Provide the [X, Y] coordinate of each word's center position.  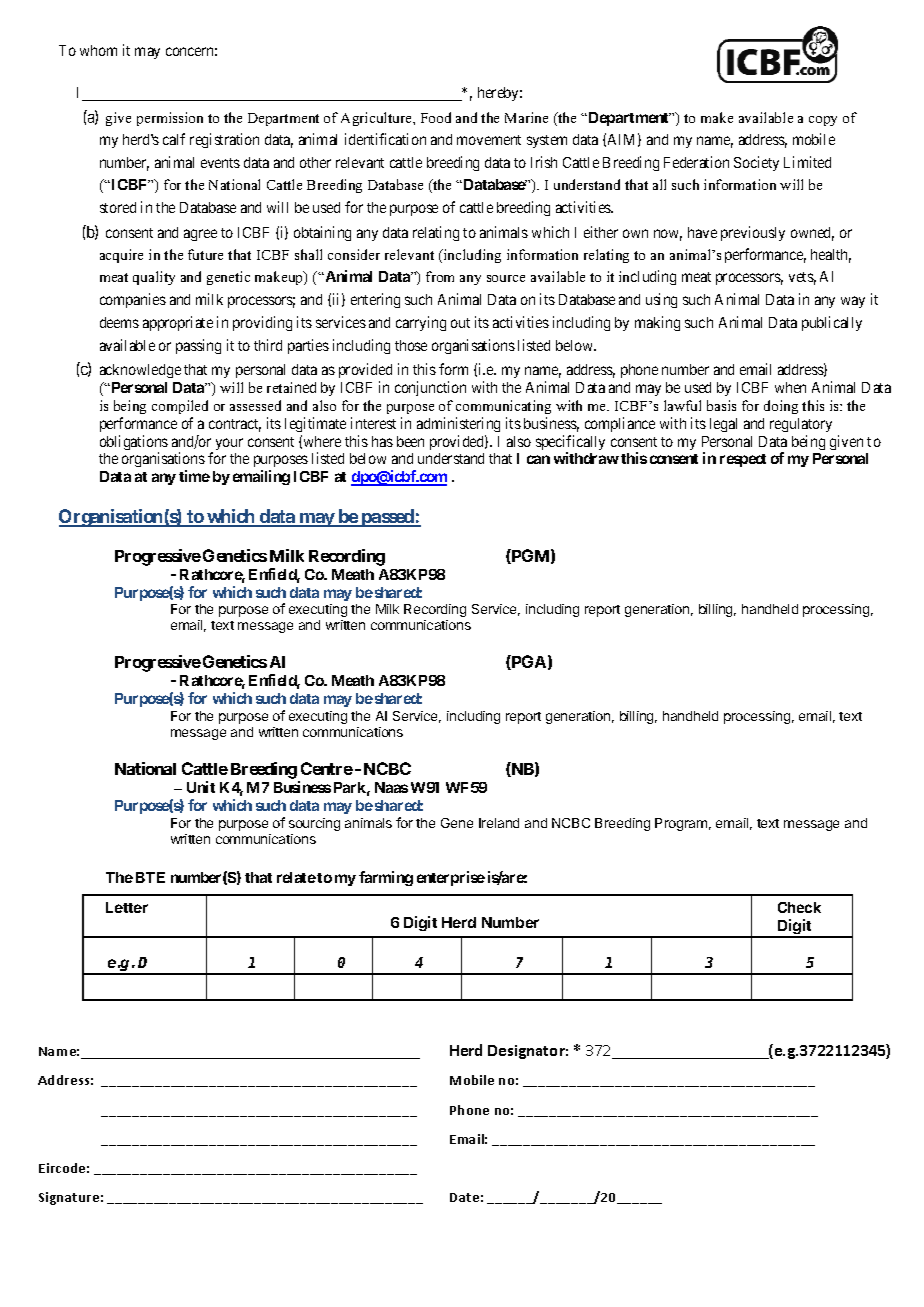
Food [436, 117]
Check [799, 907]
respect [743, 460]
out [460, 323]
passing [198, 346]
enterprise [451, 878]
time [194, 476]
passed [387, 518]
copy [823, 121]
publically [832, 323]
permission [170, 119]
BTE [150, 877]
